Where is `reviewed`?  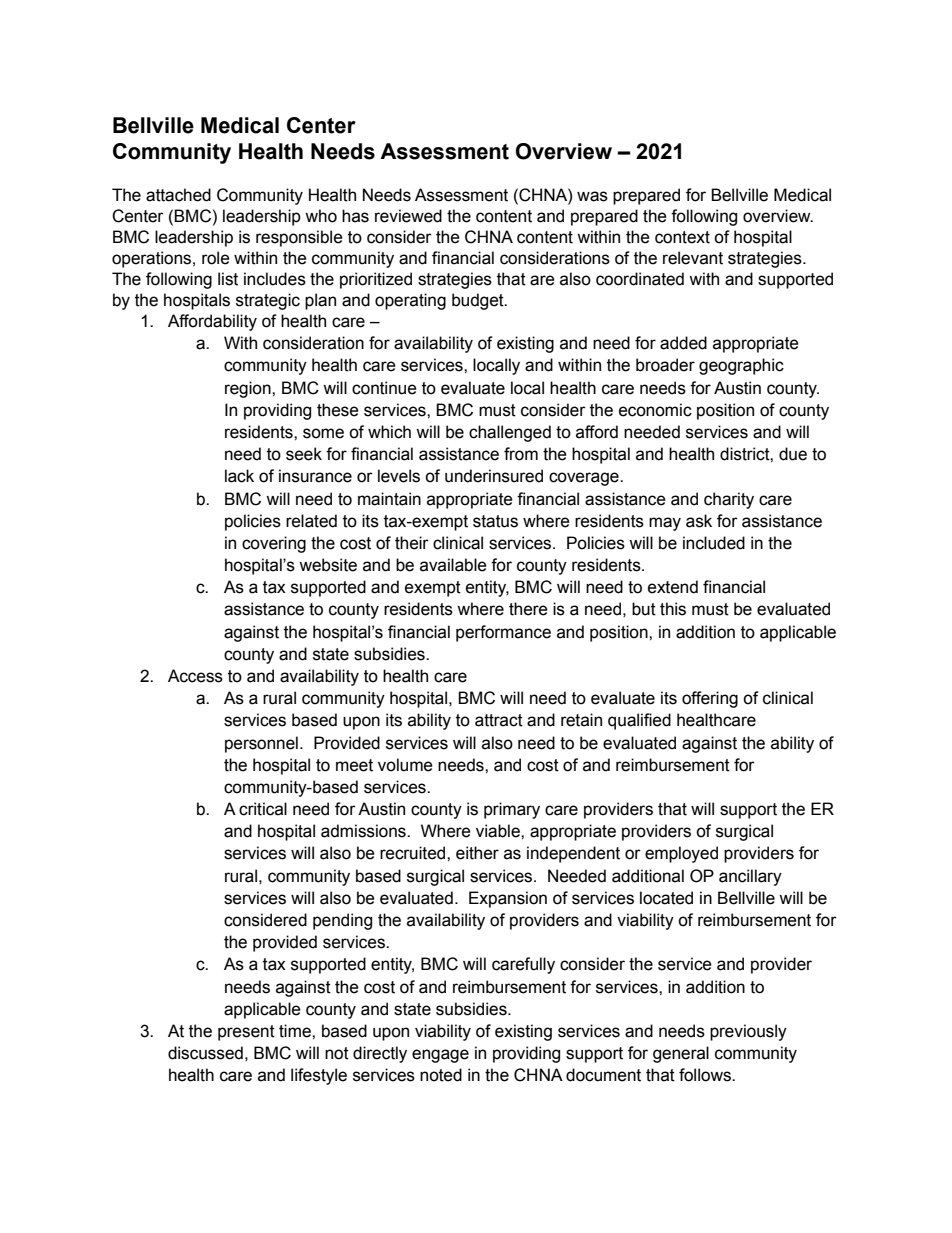
reviewed is located at coordinates (408, 216).
